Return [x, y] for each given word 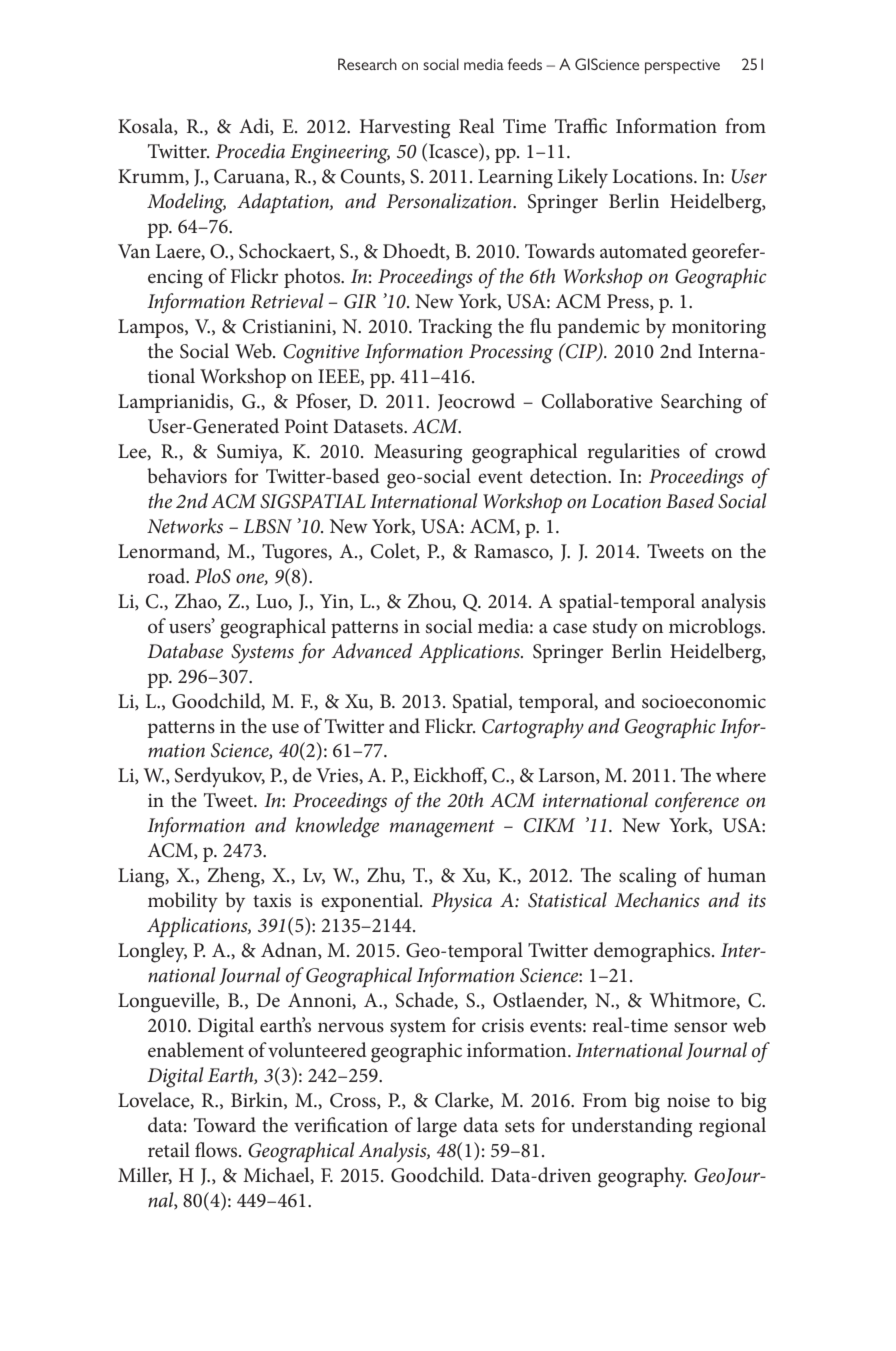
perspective [682, 66]
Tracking [455, 328]
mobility [183, 902]
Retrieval [287, 301]
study [615, 628]
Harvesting [405, 129]
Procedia [250, 151]
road [168, 576]
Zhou [430, 601]
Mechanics [657, 900]
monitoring [719, 329]
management [442, 829]
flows [217, 1150]
